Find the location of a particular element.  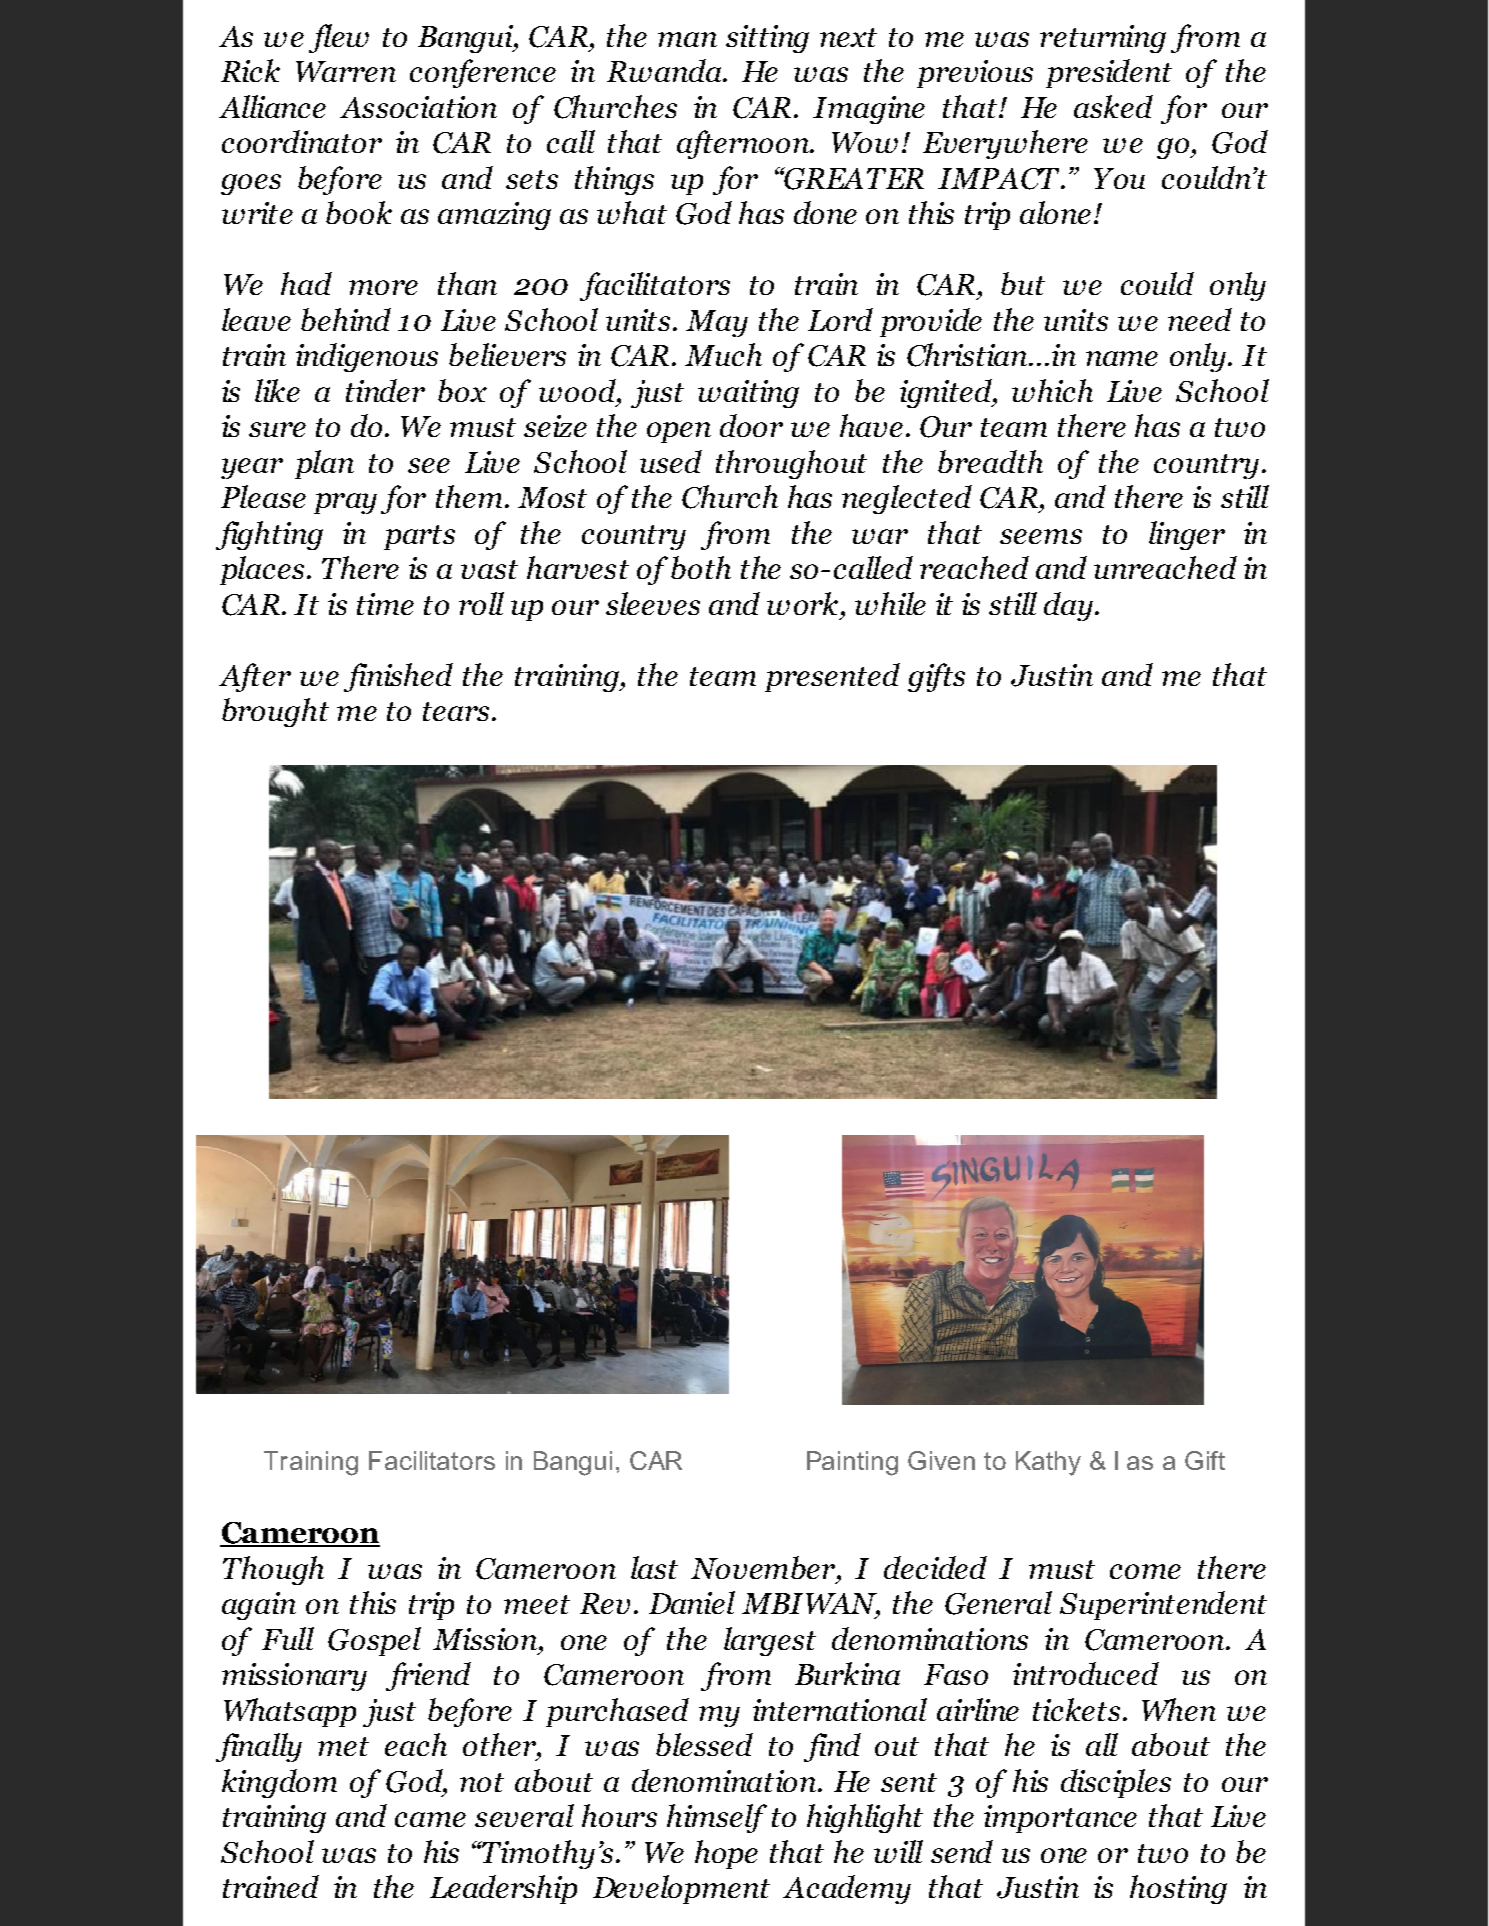

pray is located at coordinates (345, 503).
